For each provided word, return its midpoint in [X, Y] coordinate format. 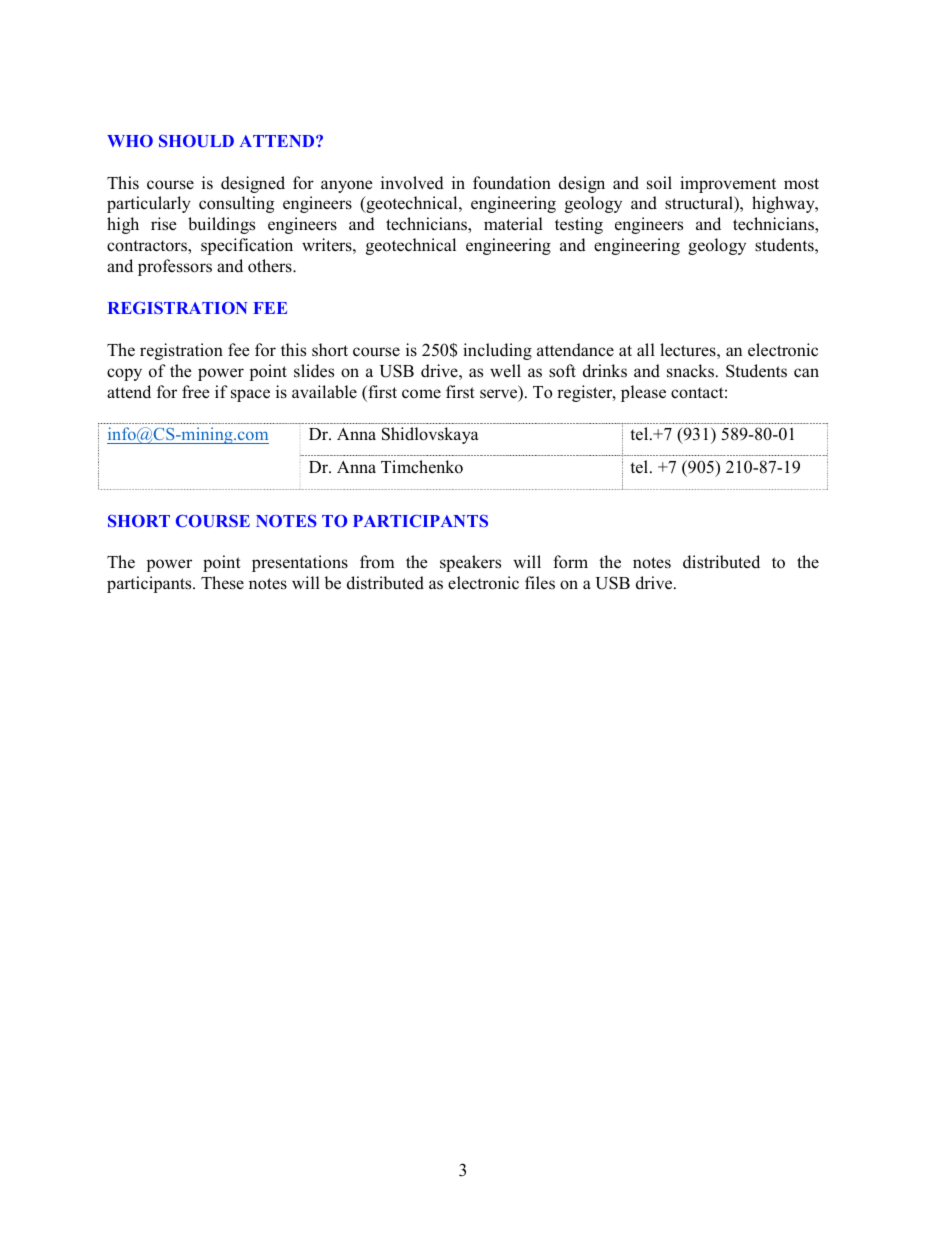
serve [500, 394]
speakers [470, 563]
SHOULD [196, 140]
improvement [728, 184]
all [646, 349]
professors [175, 267]
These [222, 583]
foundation [512, 183]
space [250, 395]
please [643, 393]
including [497, 351]
